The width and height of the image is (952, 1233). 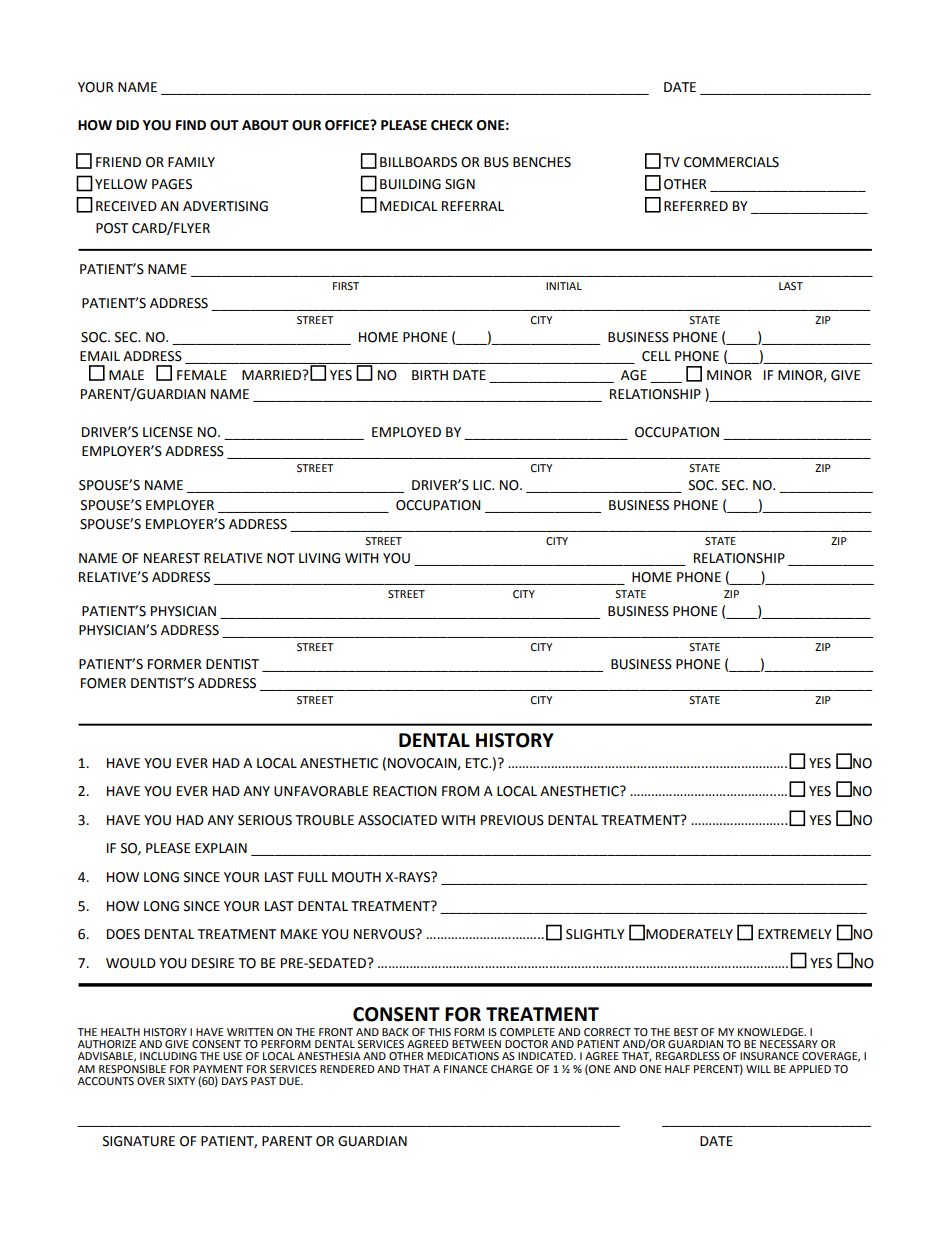 I want to click on BIRTH, so click(x=430, y=375).
